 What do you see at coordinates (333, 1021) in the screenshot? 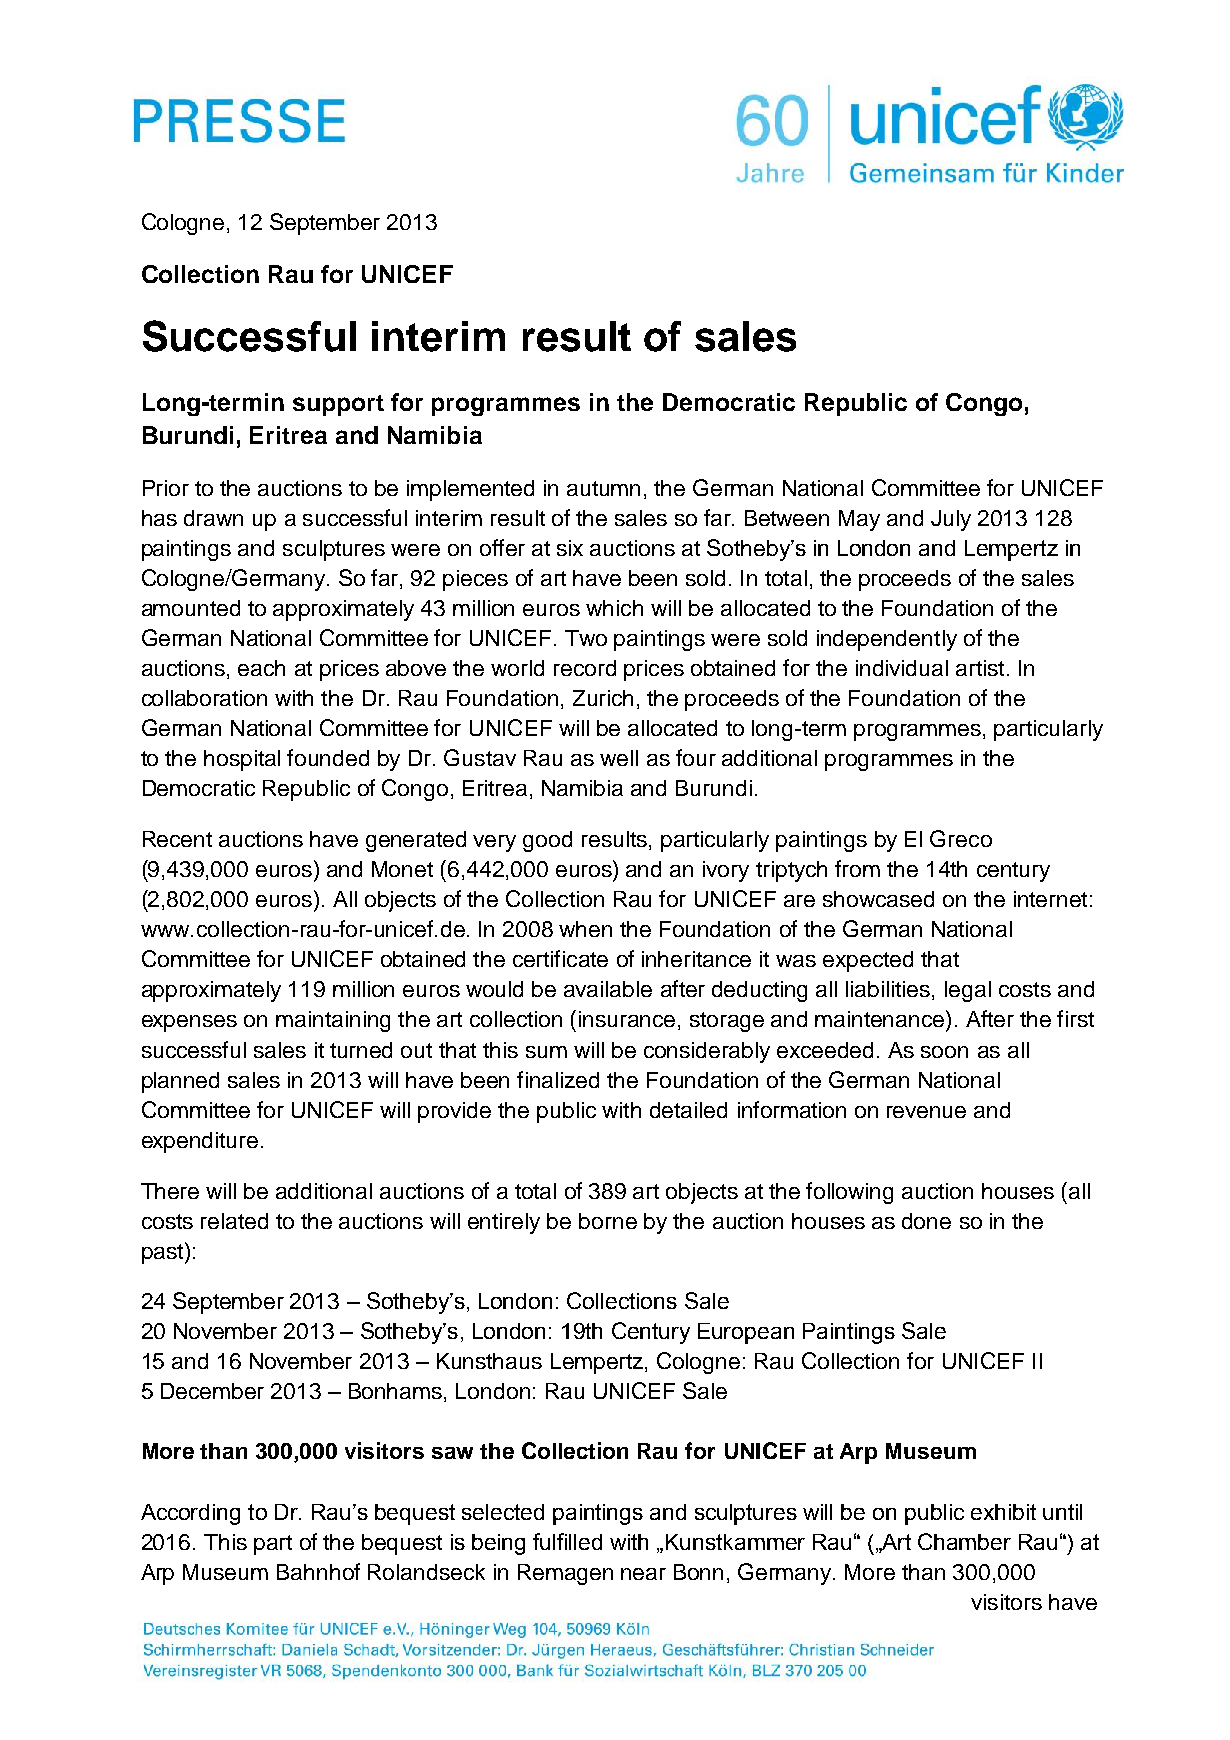
I see `maintaining` at bounding box center [333, 1021].
